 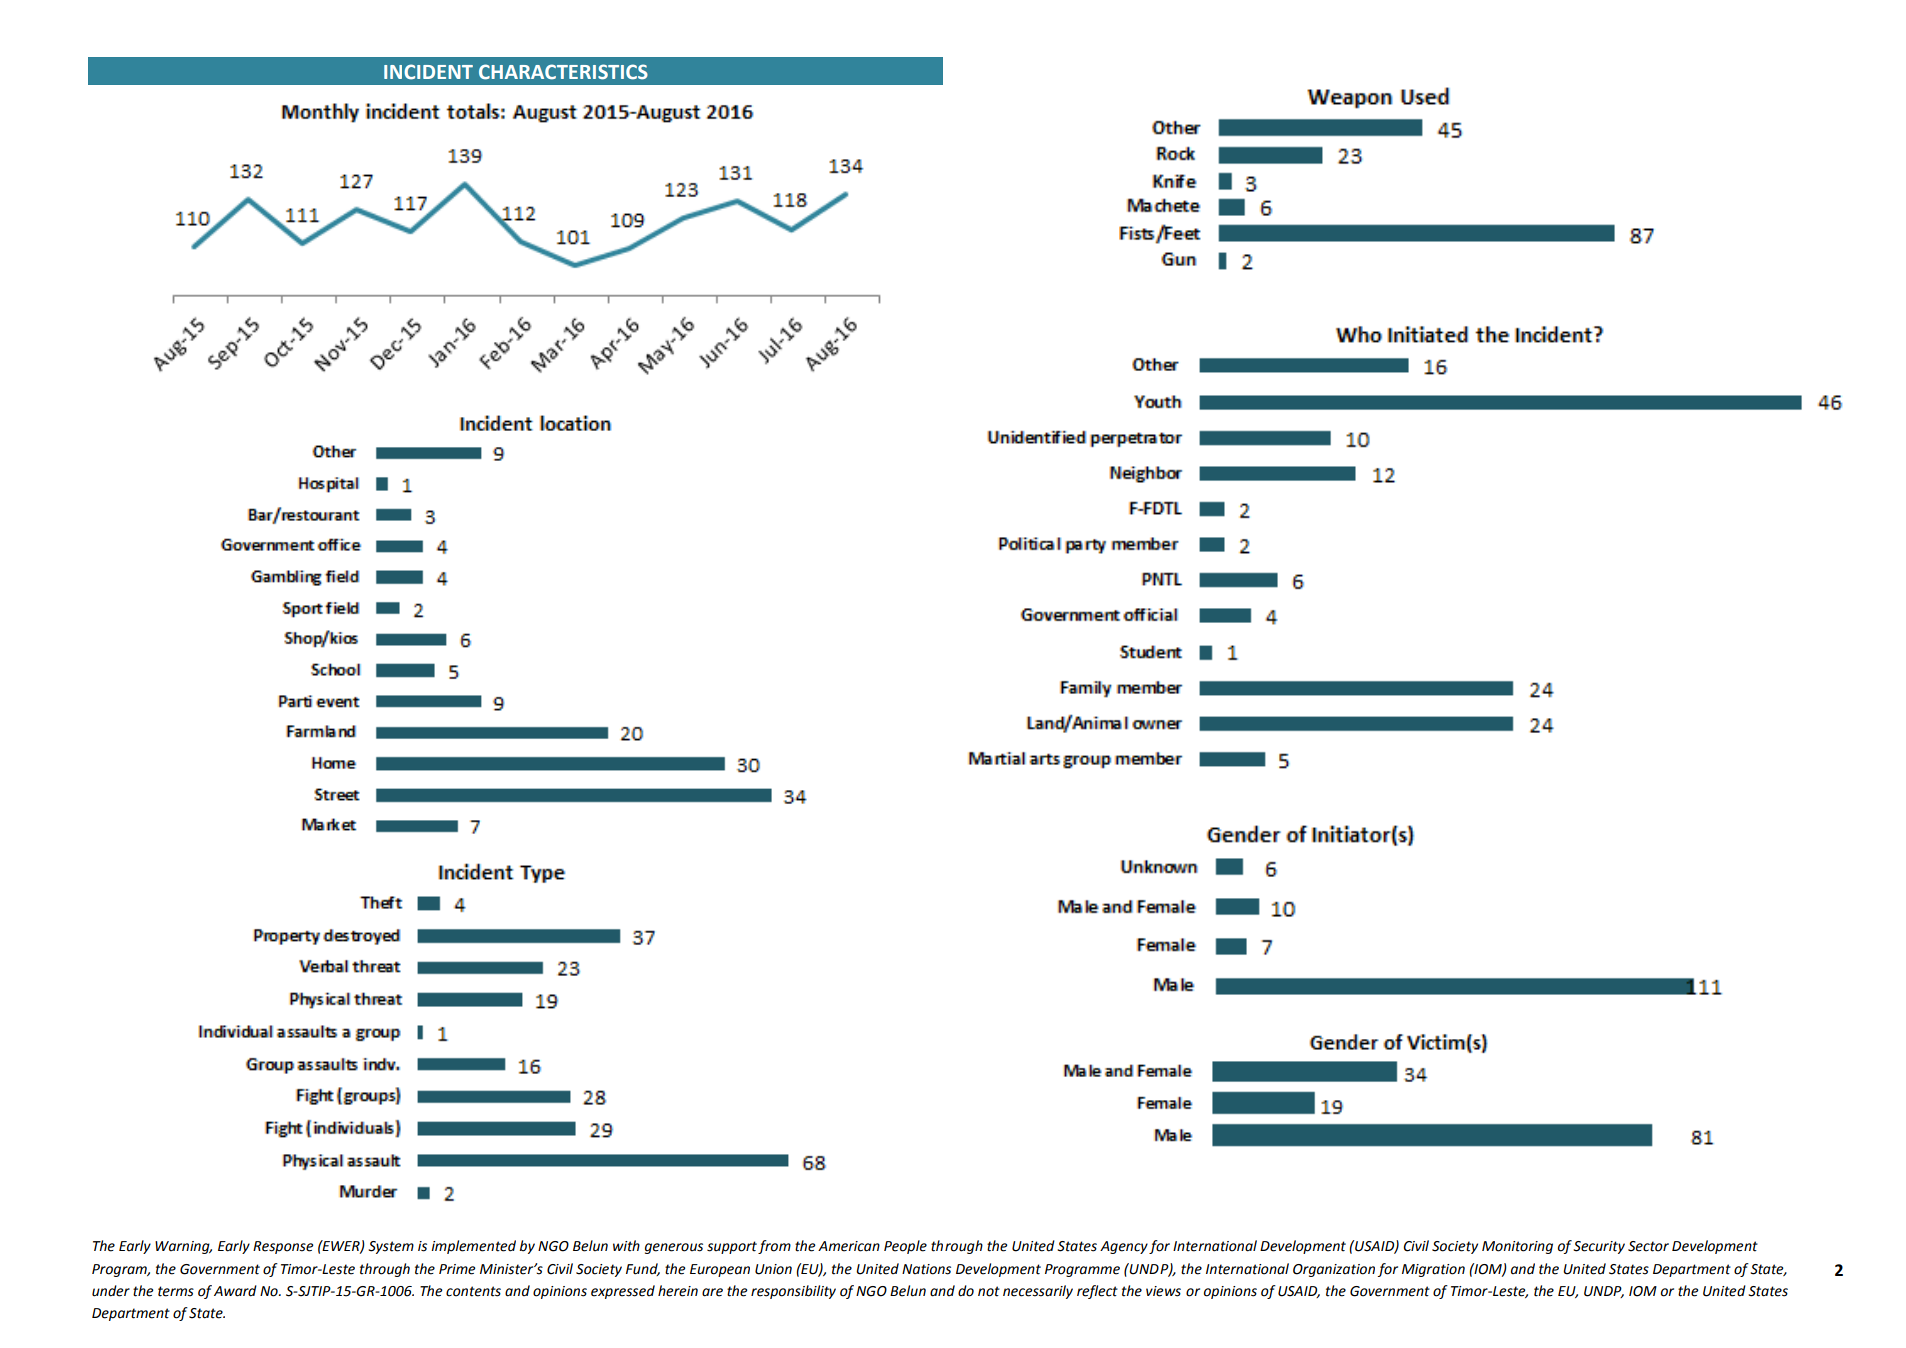 What do you see at coordinates (905, 1247) in the screenshot?
I see `People` at bounding box center [905, 1247].
